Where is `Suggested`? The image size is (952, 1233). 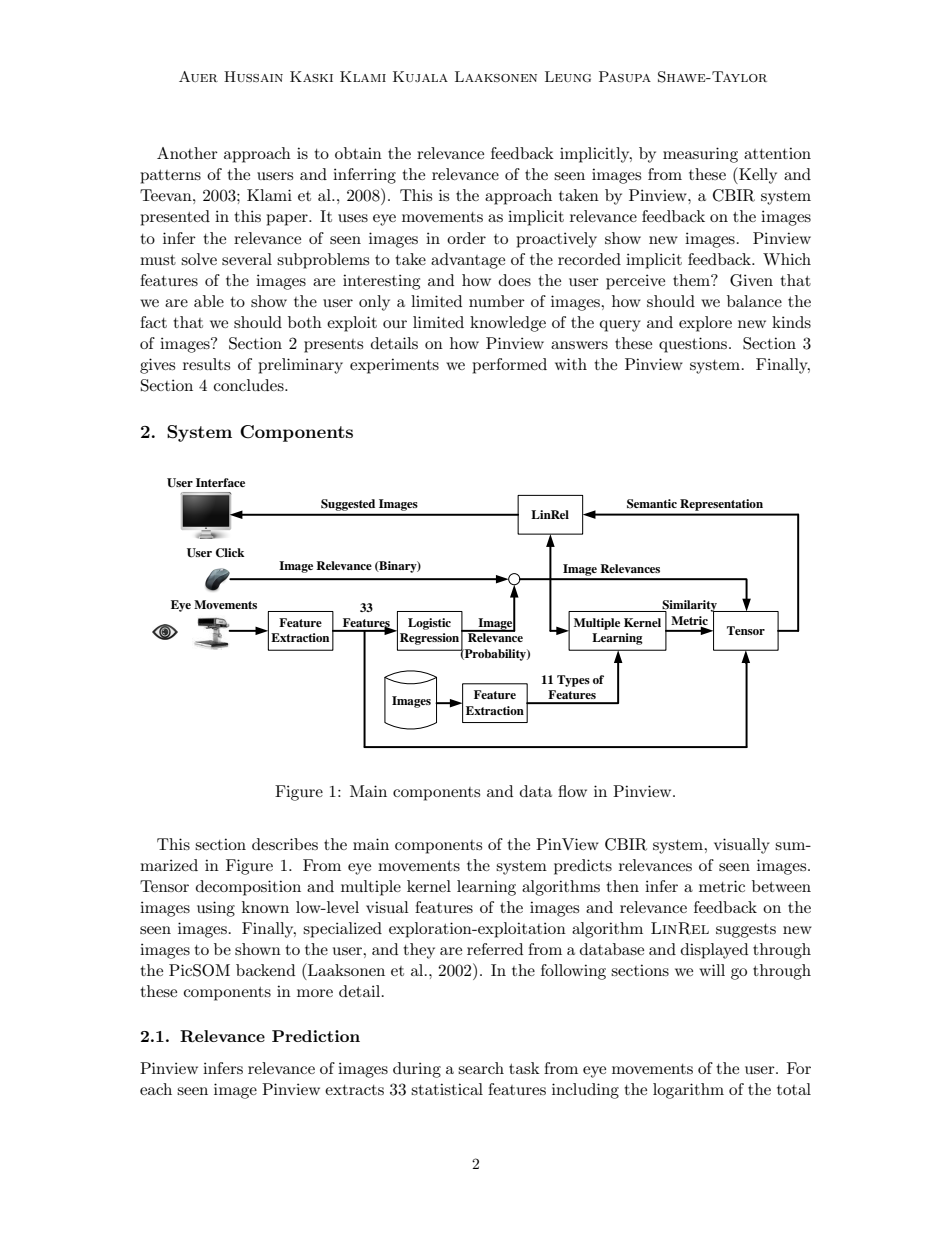 Suggested is located at coordinates (348, 505).
